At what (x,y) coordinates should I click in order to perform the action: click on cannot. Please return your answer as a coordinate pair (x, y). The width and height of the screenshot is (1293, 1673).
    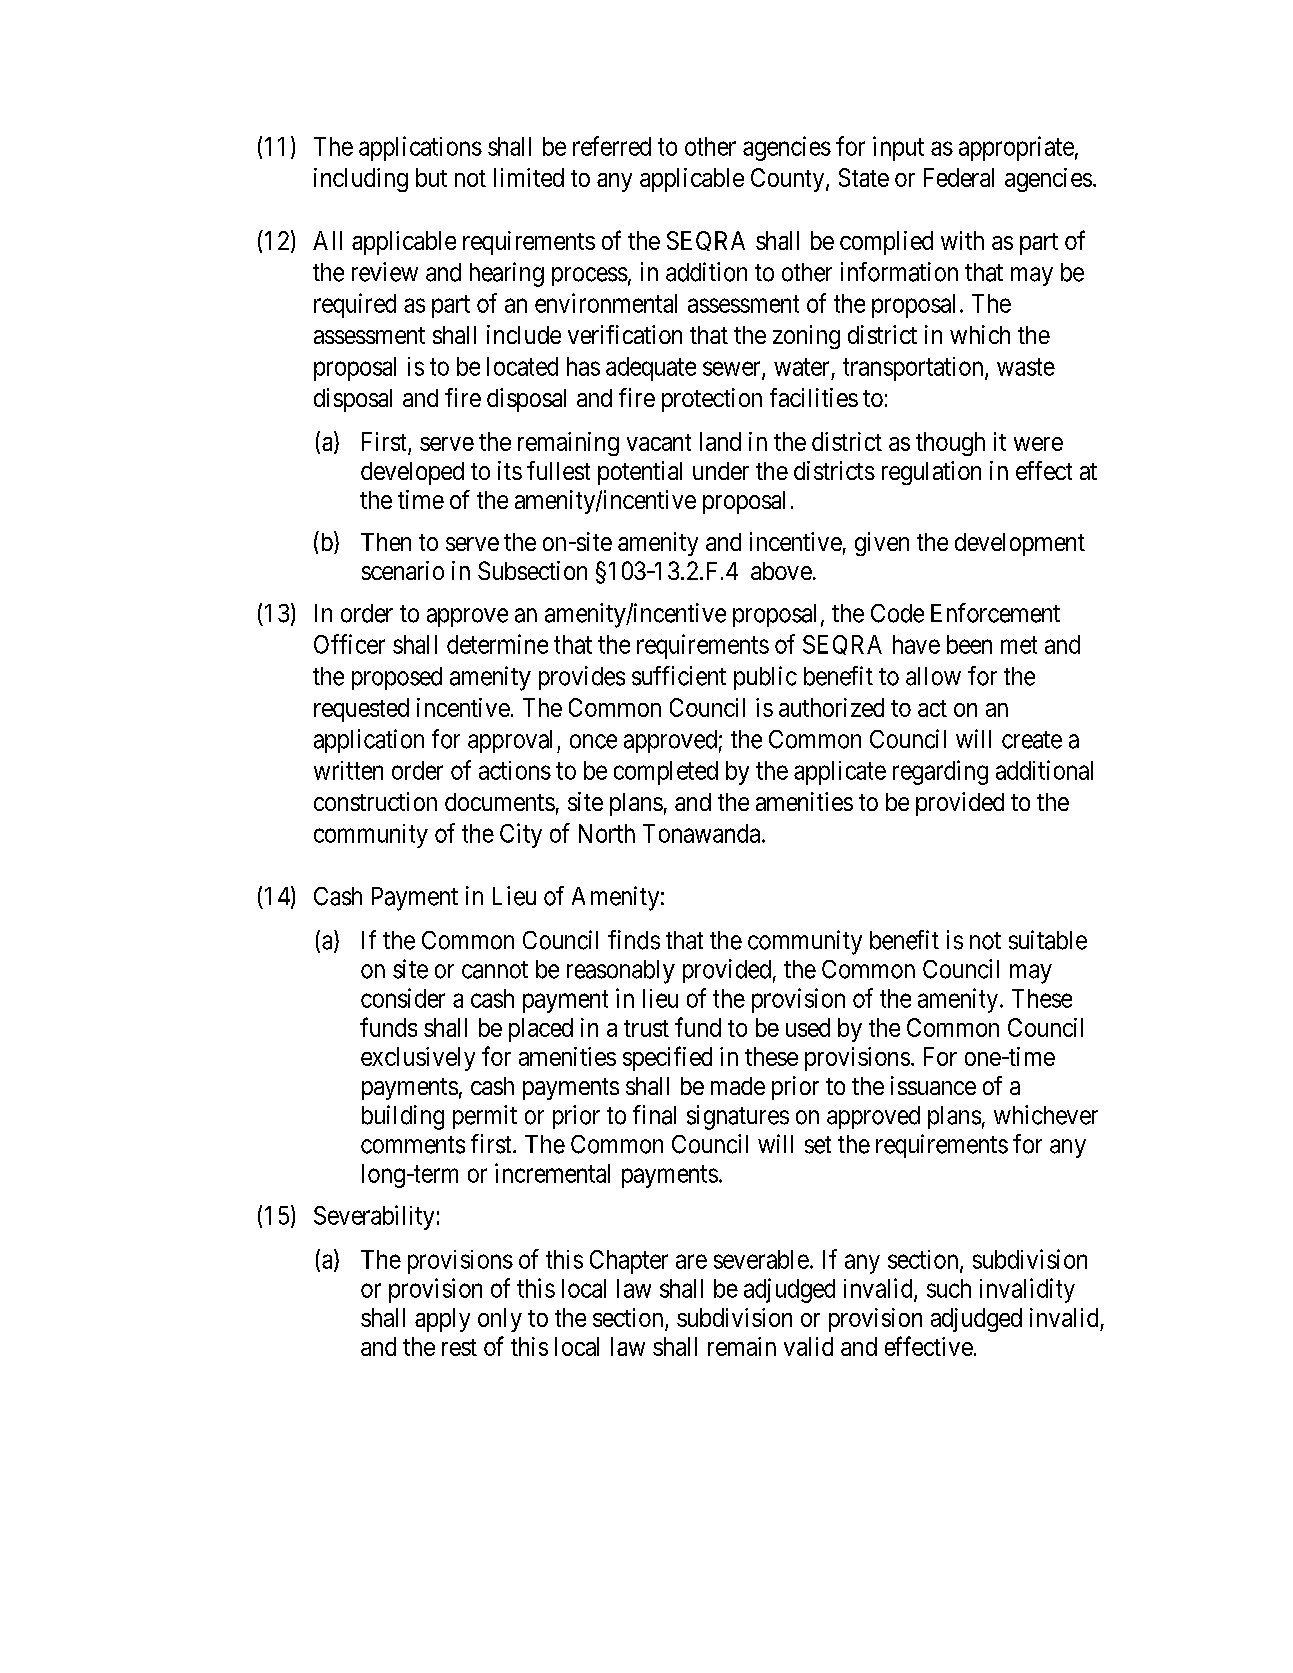
    Looking at the image, I should click on (495, 970).
